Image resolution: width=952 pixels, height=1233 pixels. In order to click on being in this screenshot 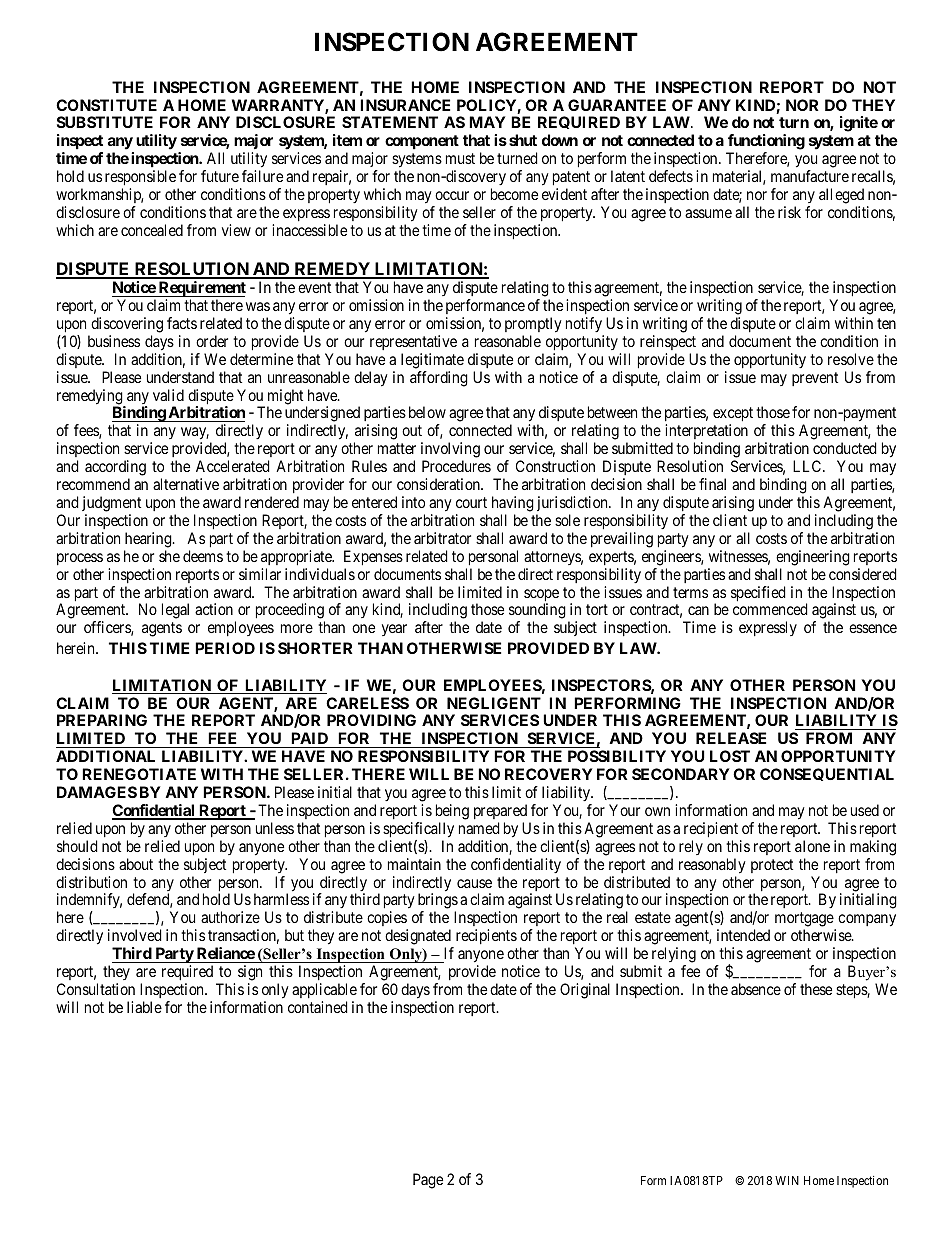, I will do `click(452, 812)`.
